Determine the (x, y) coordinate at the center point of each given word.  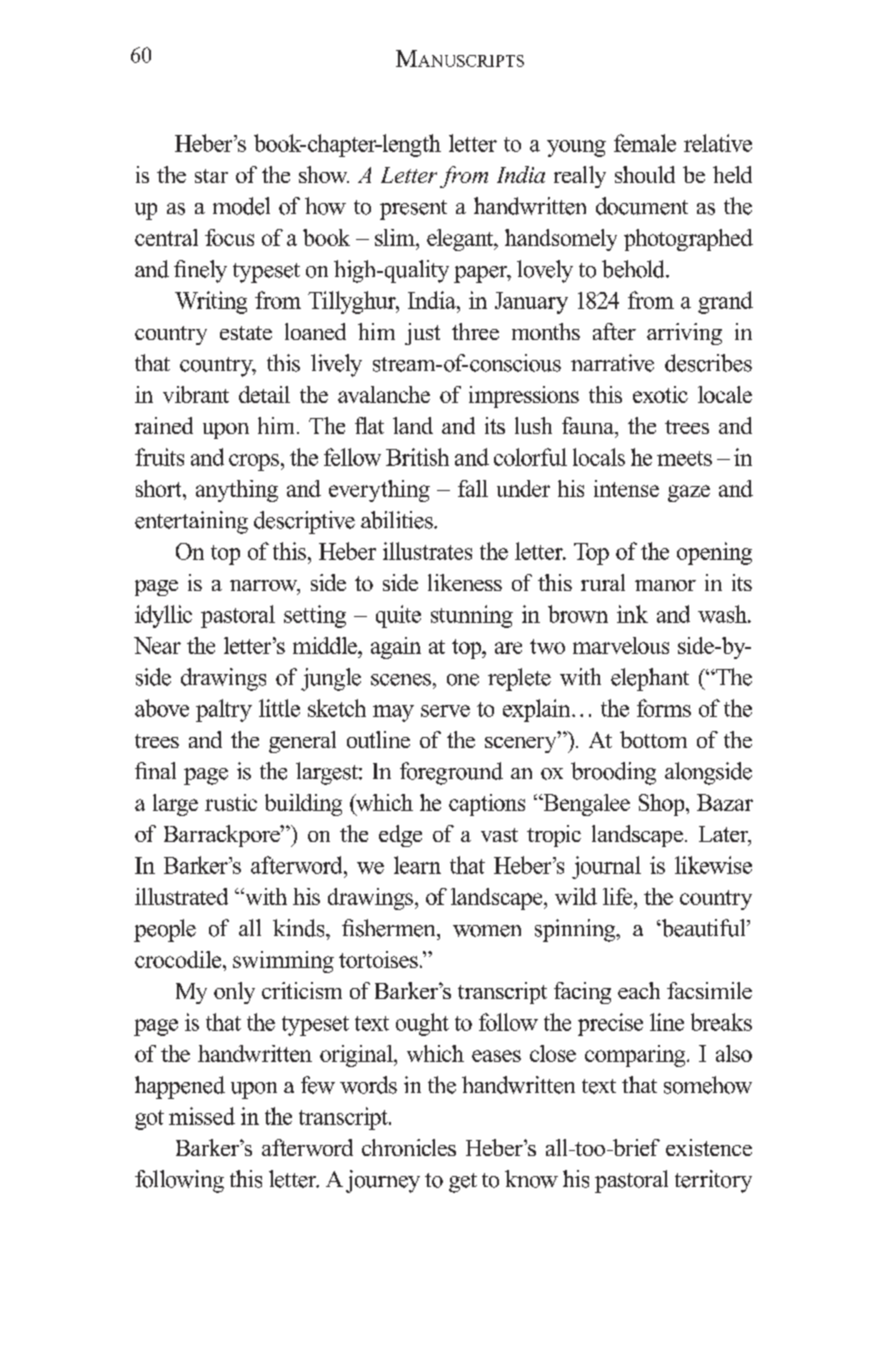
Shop (663, 805)
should (645, 174)
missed (202, 1116)
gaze (689, 493)
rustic (231, 802)
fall (473, 488)
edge (400, 836)
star (211, 176)
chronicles (409, 1147)
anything (237, 491)
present (413, 210)
